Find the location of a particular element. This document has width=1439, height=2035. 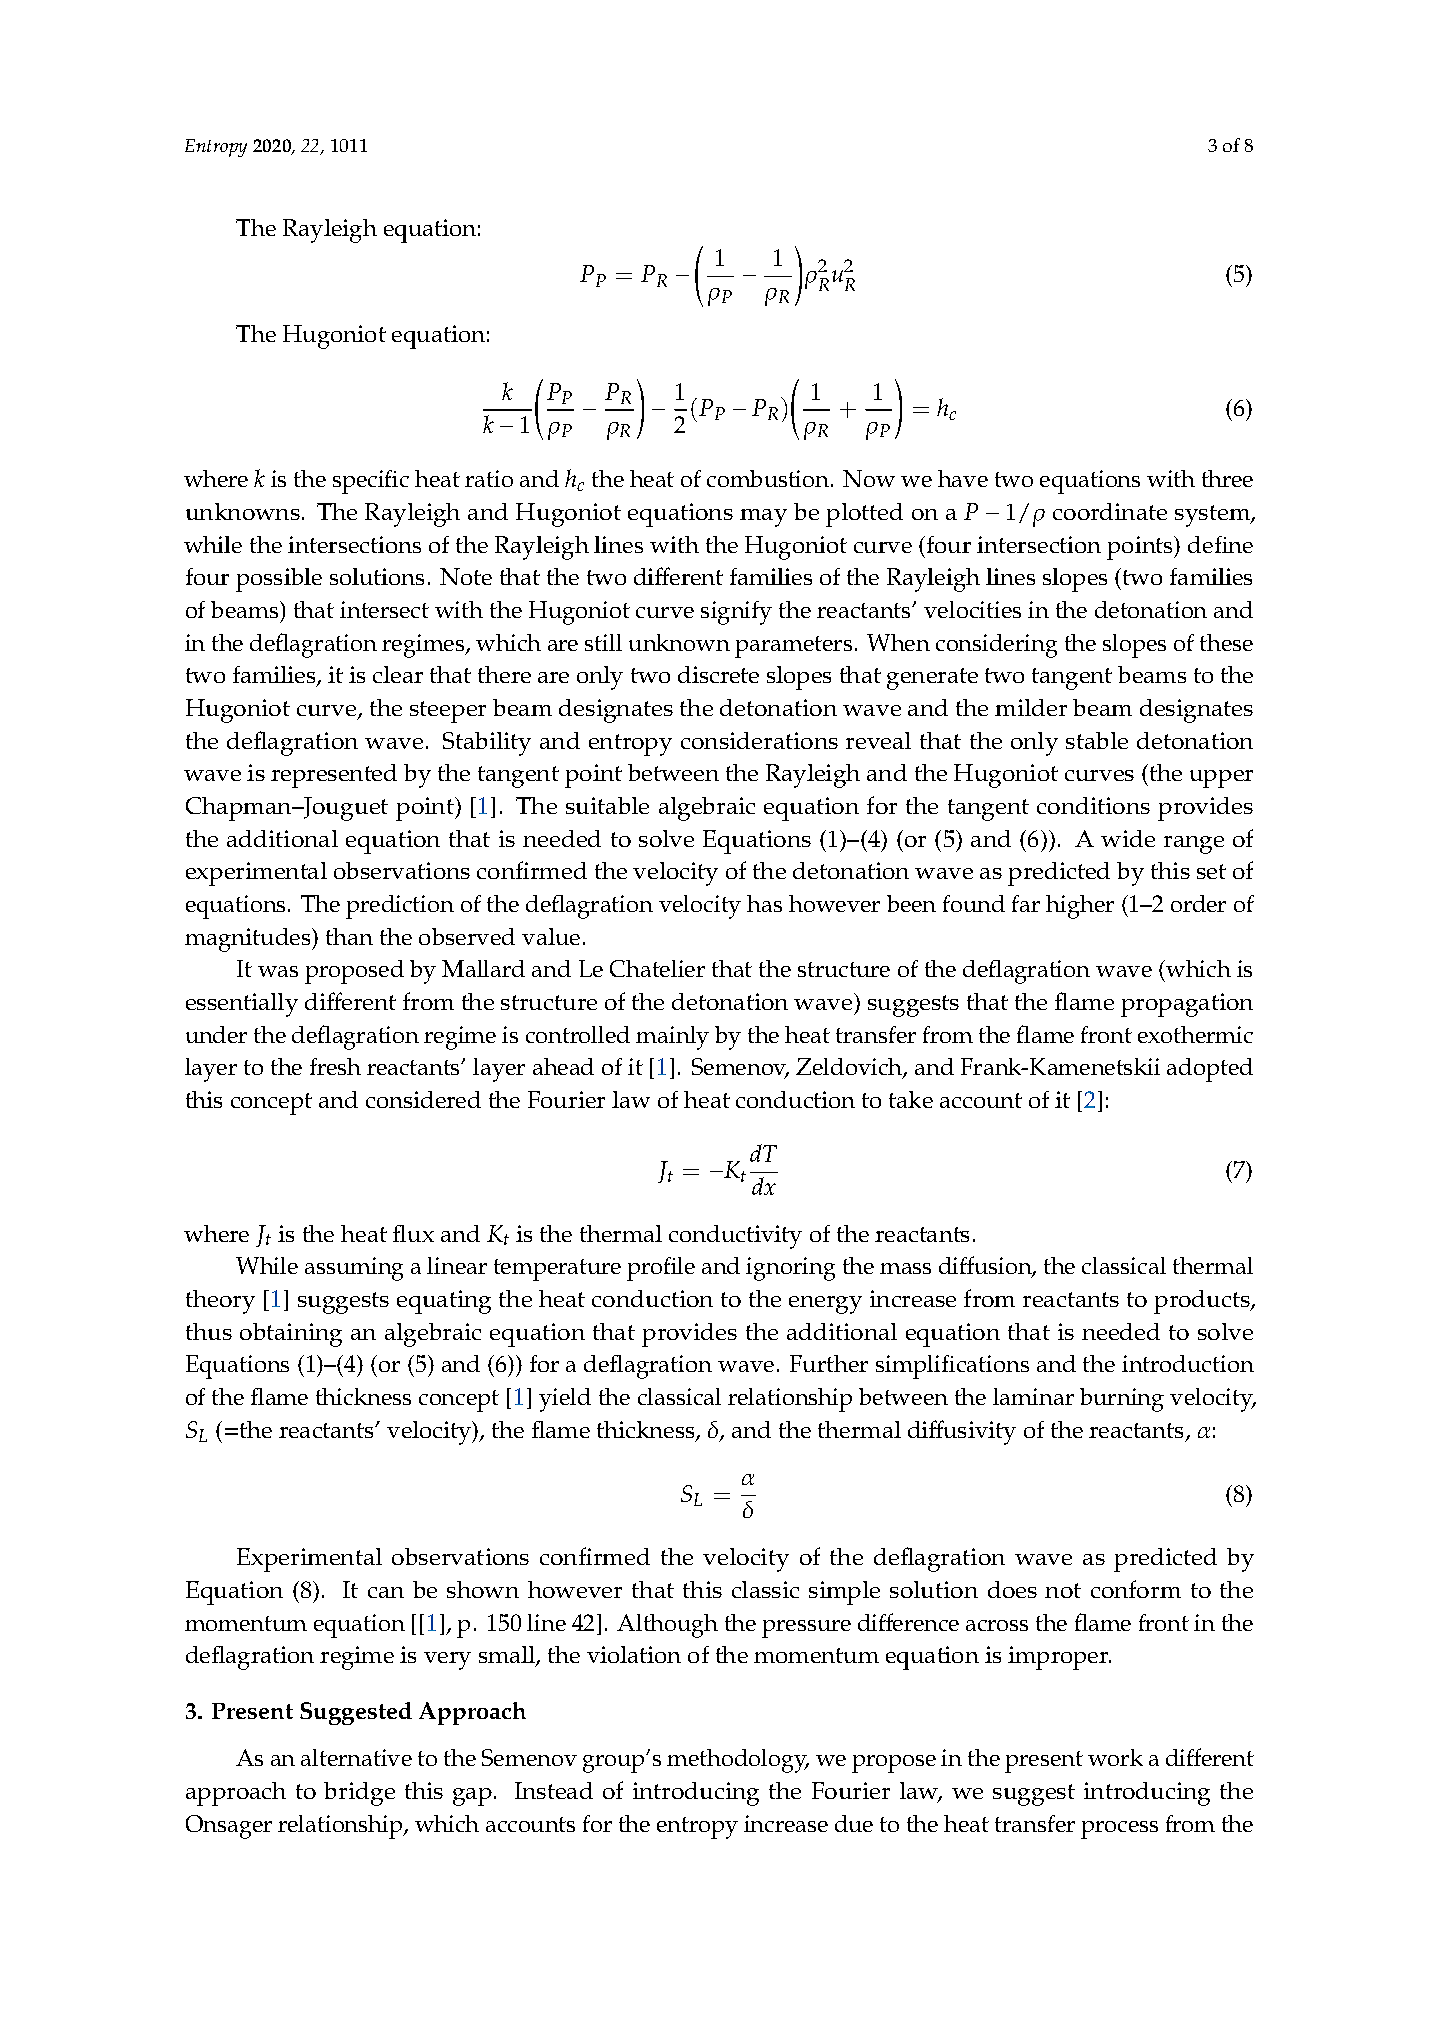

than is located at coordinates (349, 936).
